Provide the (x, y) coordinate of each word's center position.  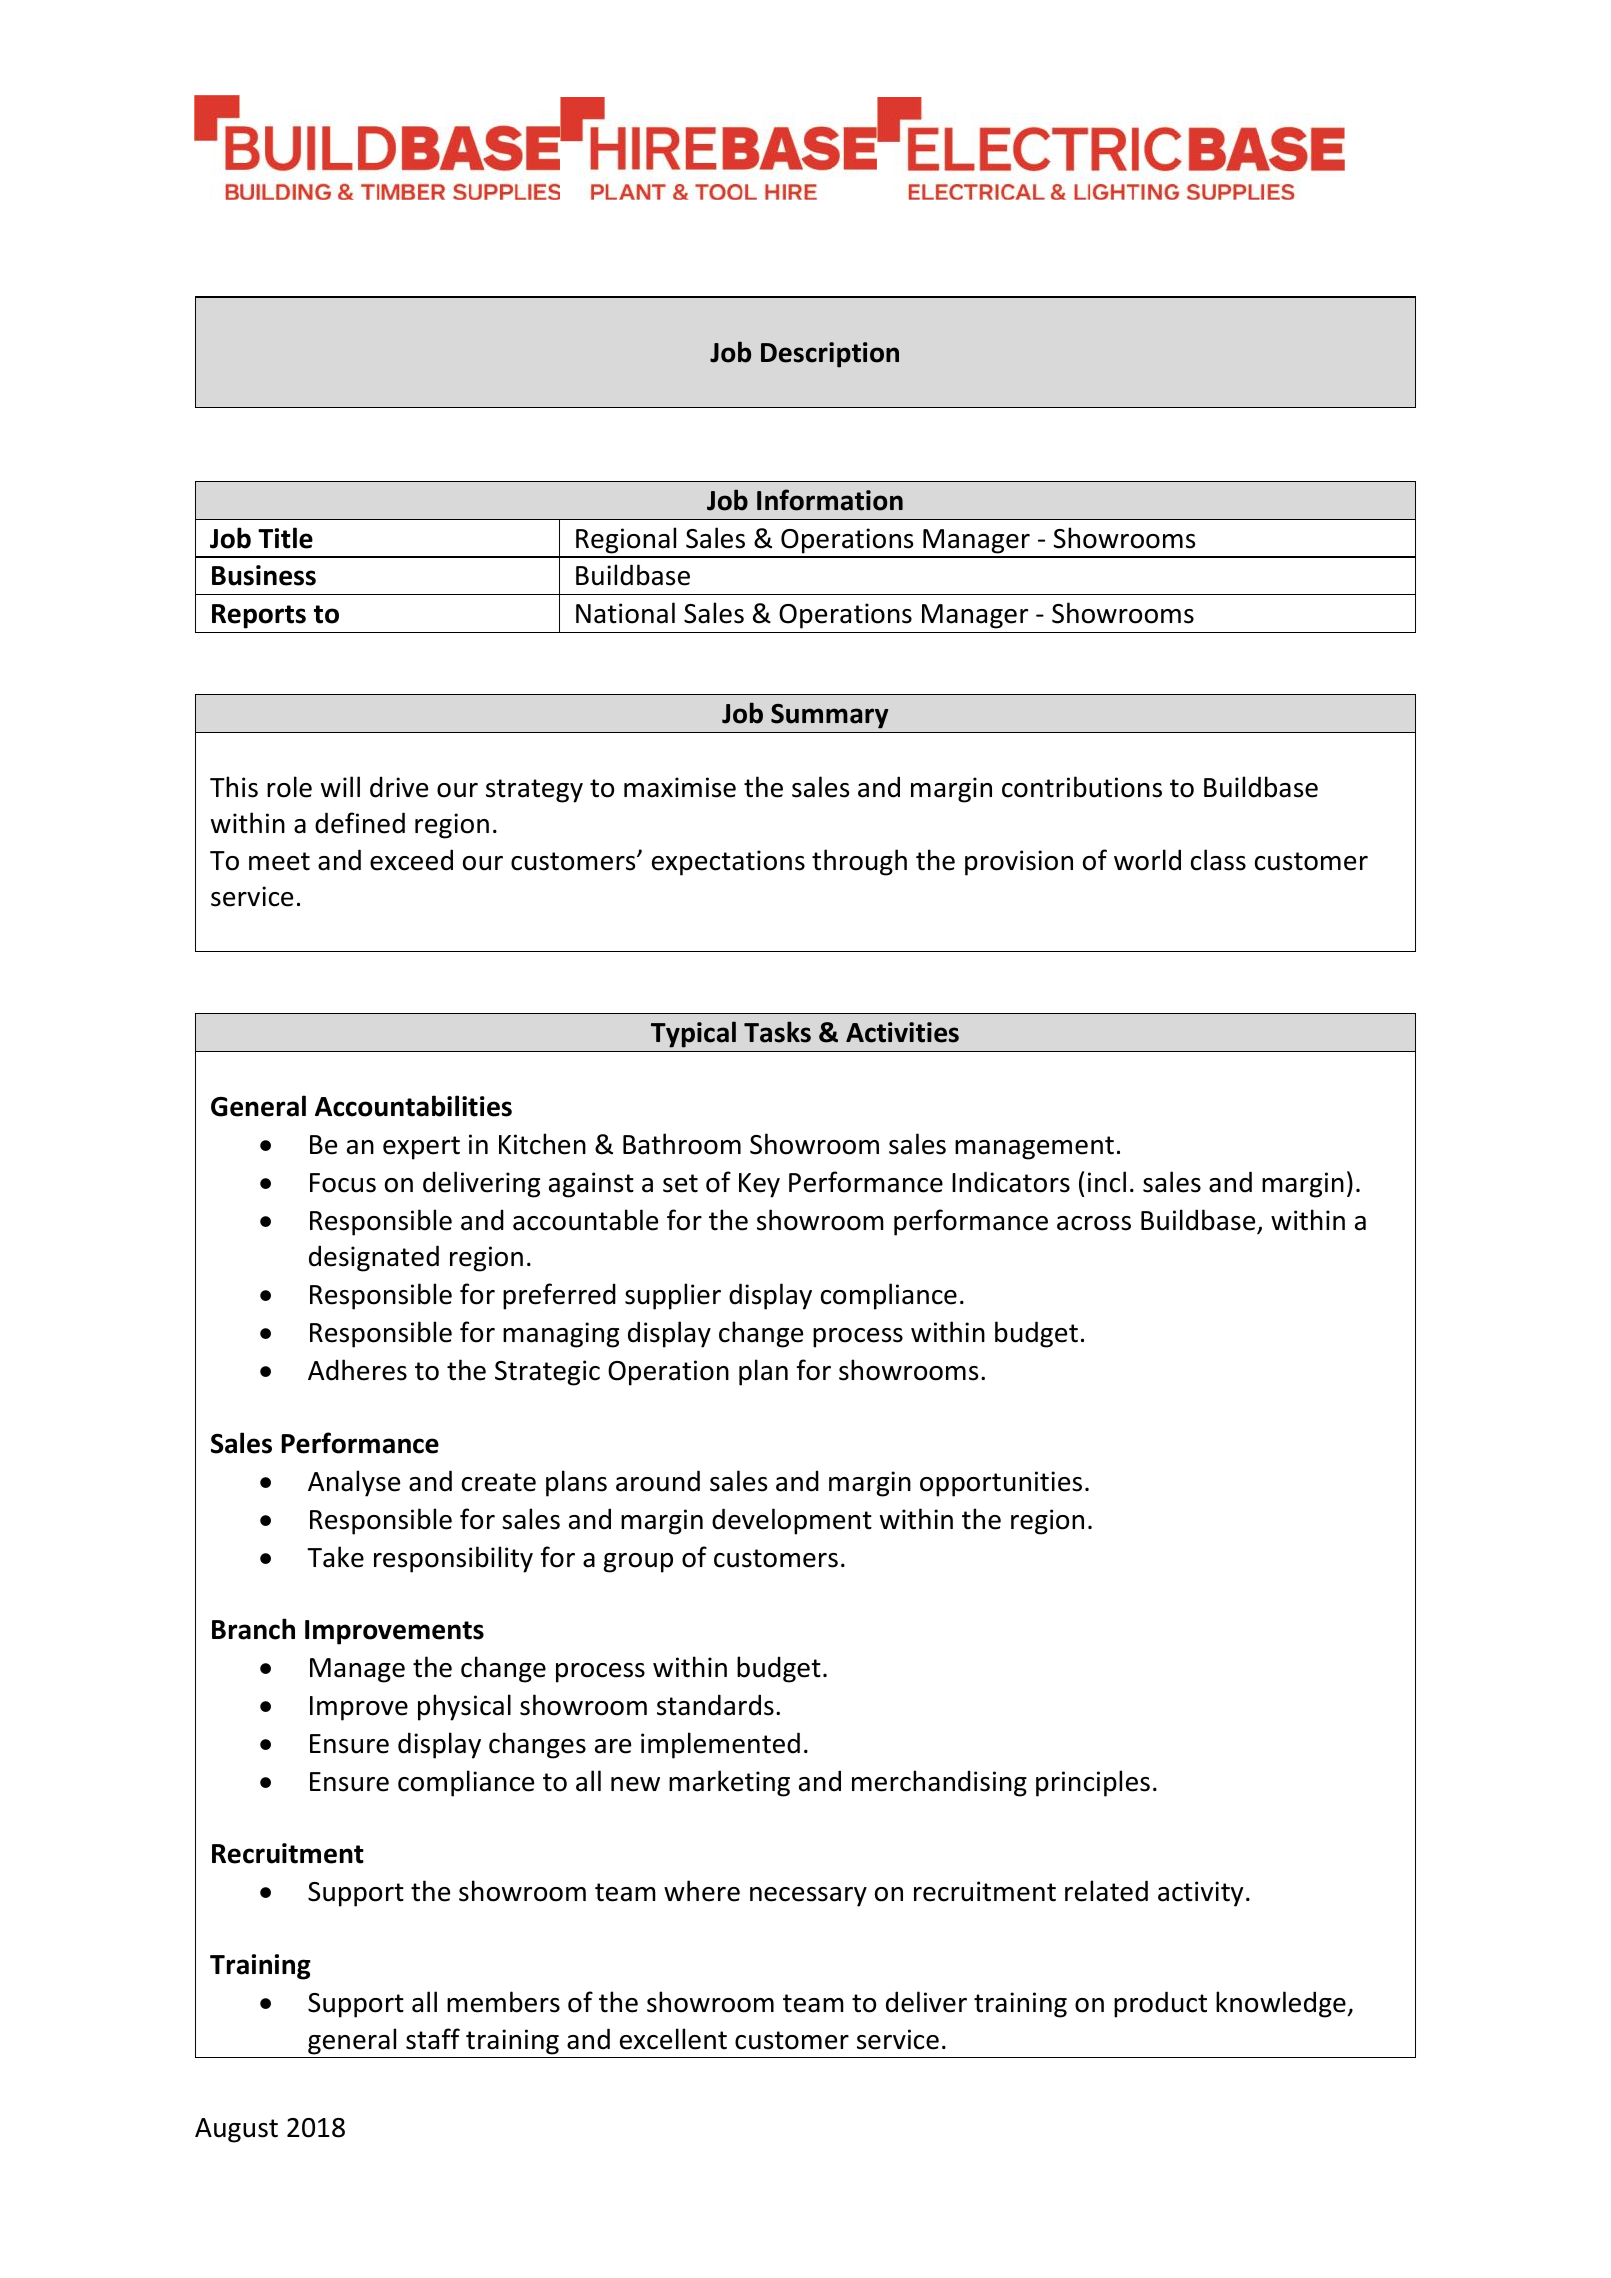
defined (360, 823)
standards (715, 1705)
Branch (253, 1629)
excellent (673, 2039)
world (1147, 860)
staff (433, 2039)
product (1160, 2004)
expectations (728, 863)
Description (830, 355)
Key (759, 1185)
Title (285, 538)
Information (830, 500)
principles (1093, 1783)
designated (374, 1258)
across (1094, 1223)
